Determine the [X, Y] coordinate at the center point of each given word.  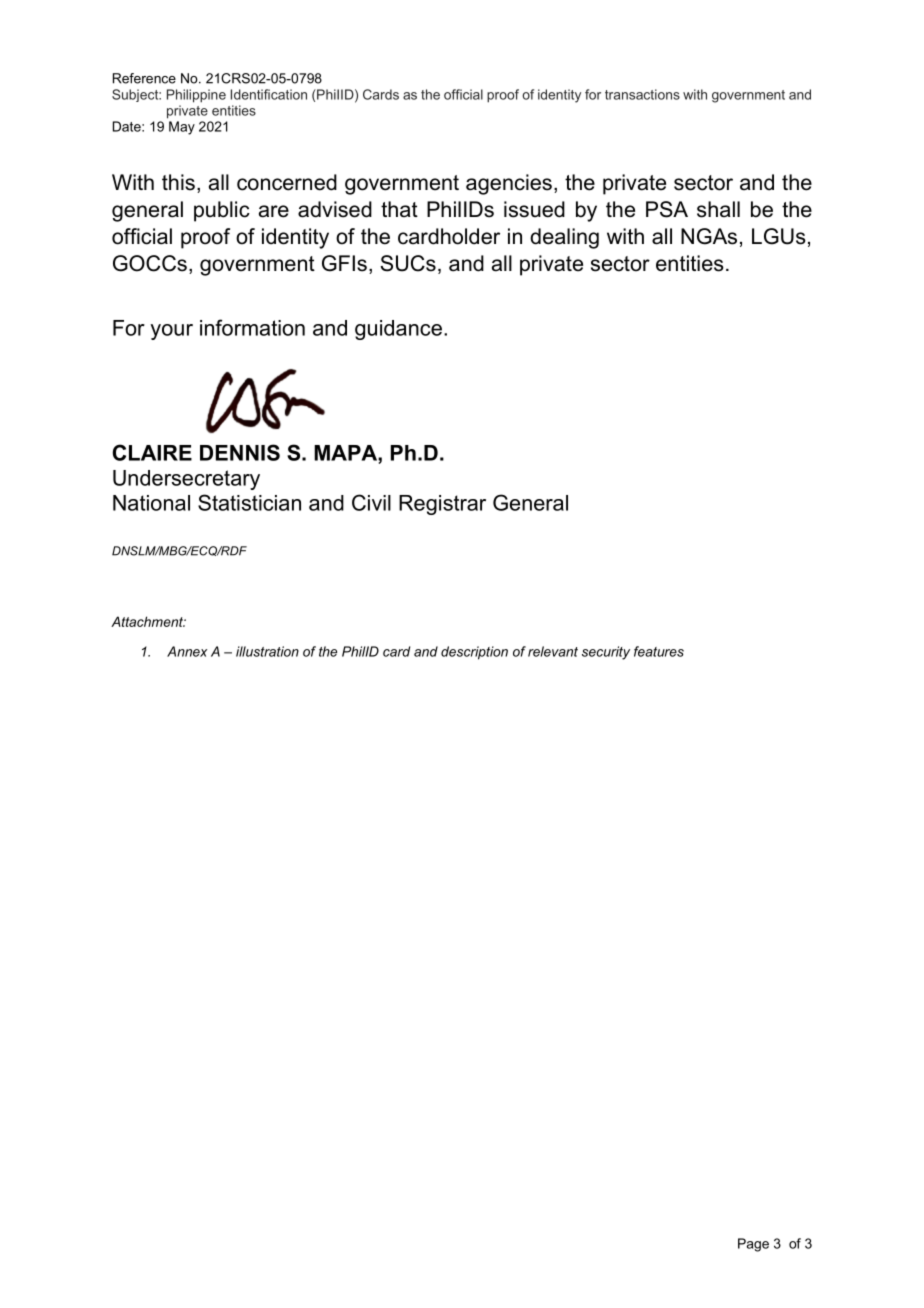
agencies [509, 184]
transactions [642, 94]
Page [753, 1245]
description [474, 653]
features [659, 651]
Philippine [196, 96]
